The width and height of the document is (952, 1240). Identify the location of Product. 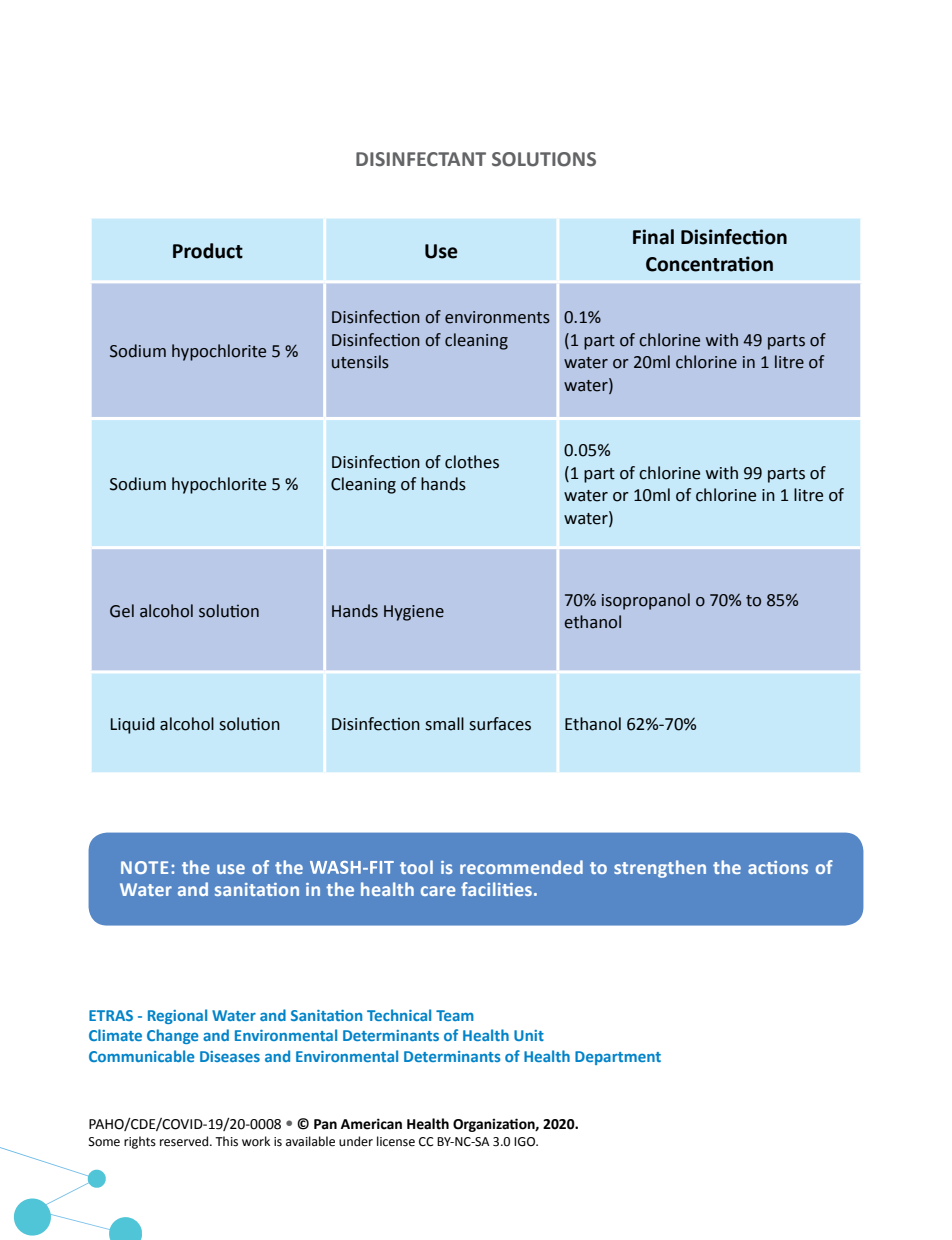
(208, 251).
